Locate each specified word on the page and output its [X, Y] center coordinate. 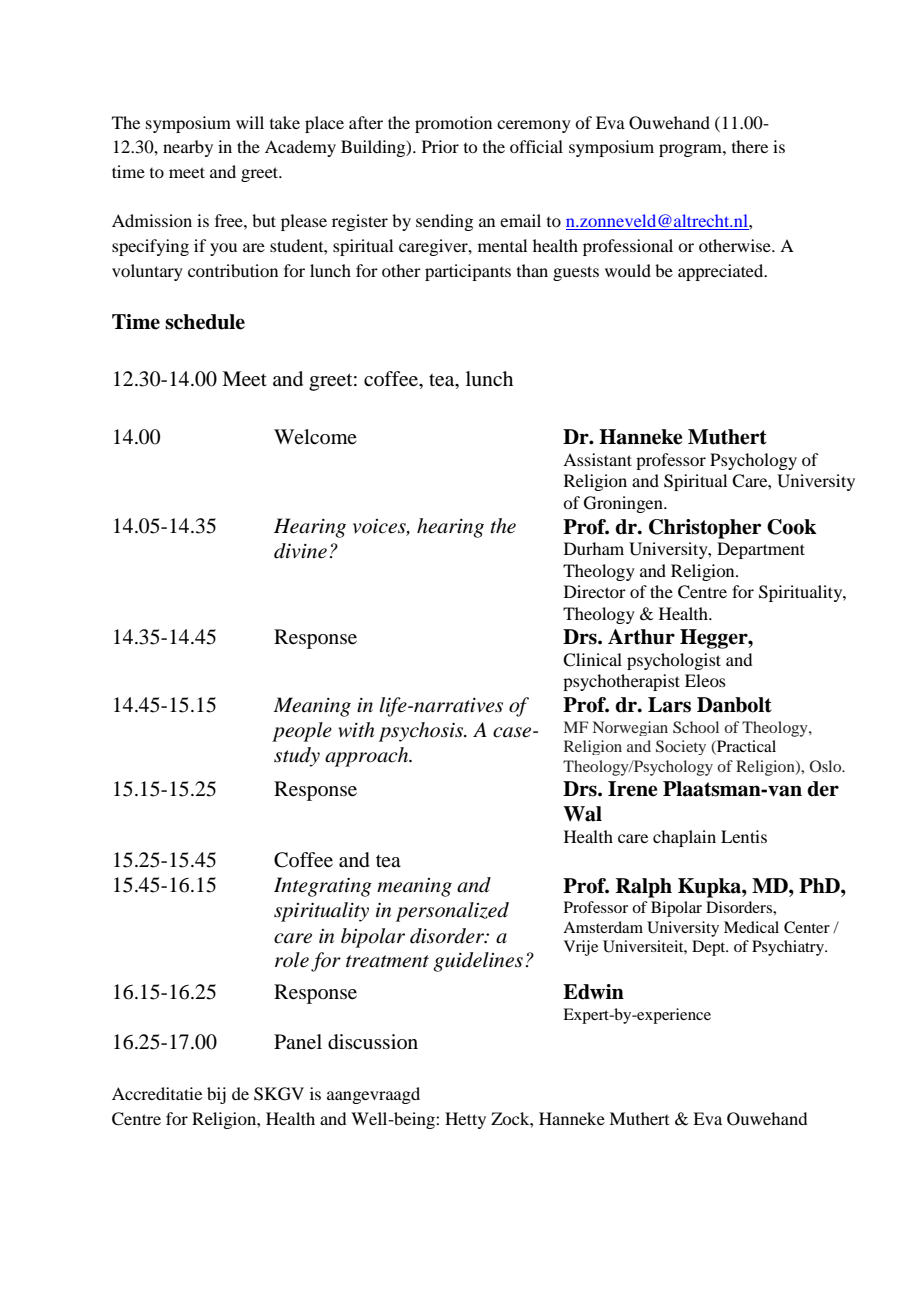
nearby [188, 148]
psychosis [422, 732]
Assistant [597, 459]
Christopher [705, 529]
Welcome [315, 436]
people [302, 732]
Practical [745, 747]
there [750, 146]
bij [216, 1095]
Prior [440, 146]
